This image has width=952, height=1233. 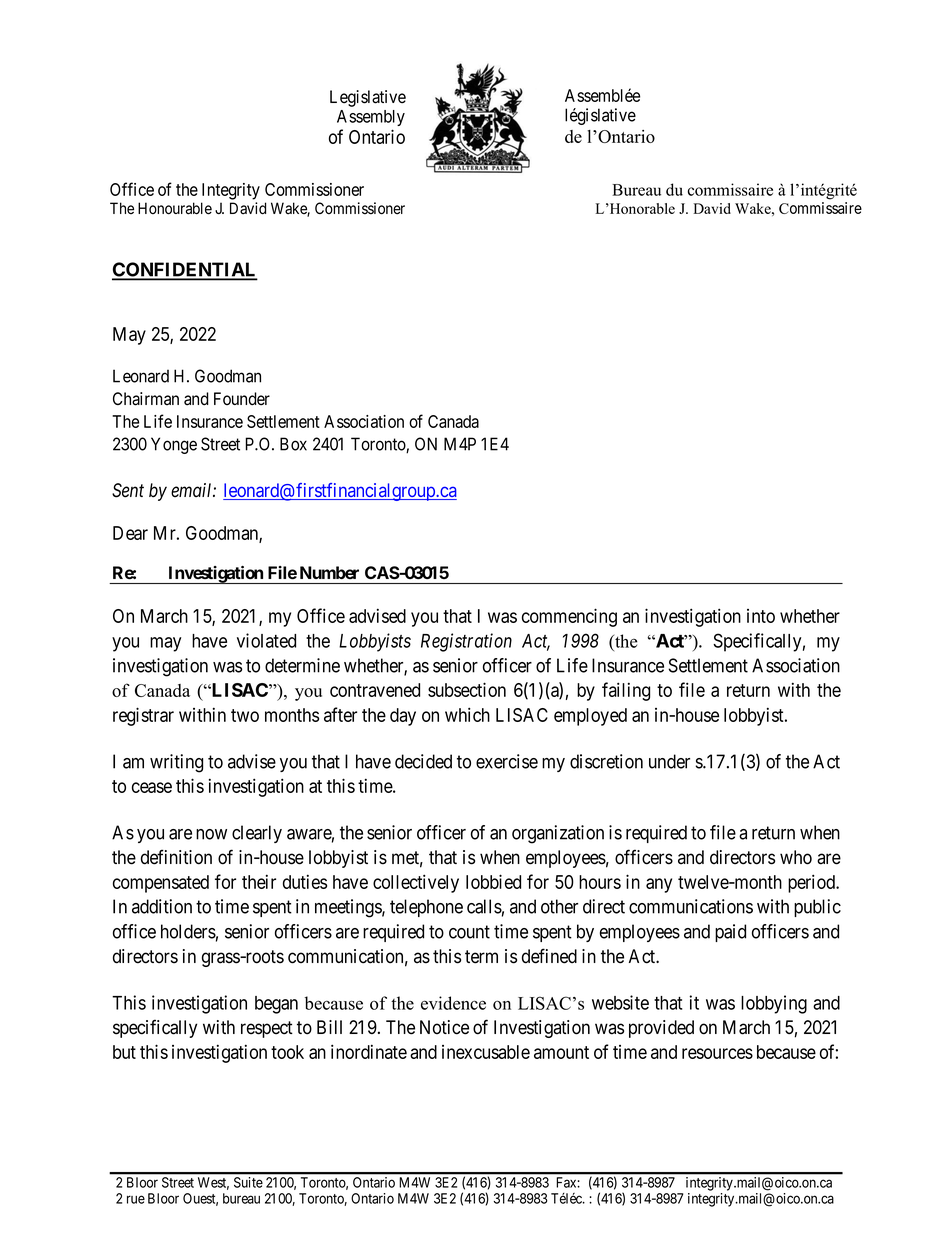 What do you see at coordinates (717, 1053) in the image?
I see `resources` at bounding box center [717, 1053].
